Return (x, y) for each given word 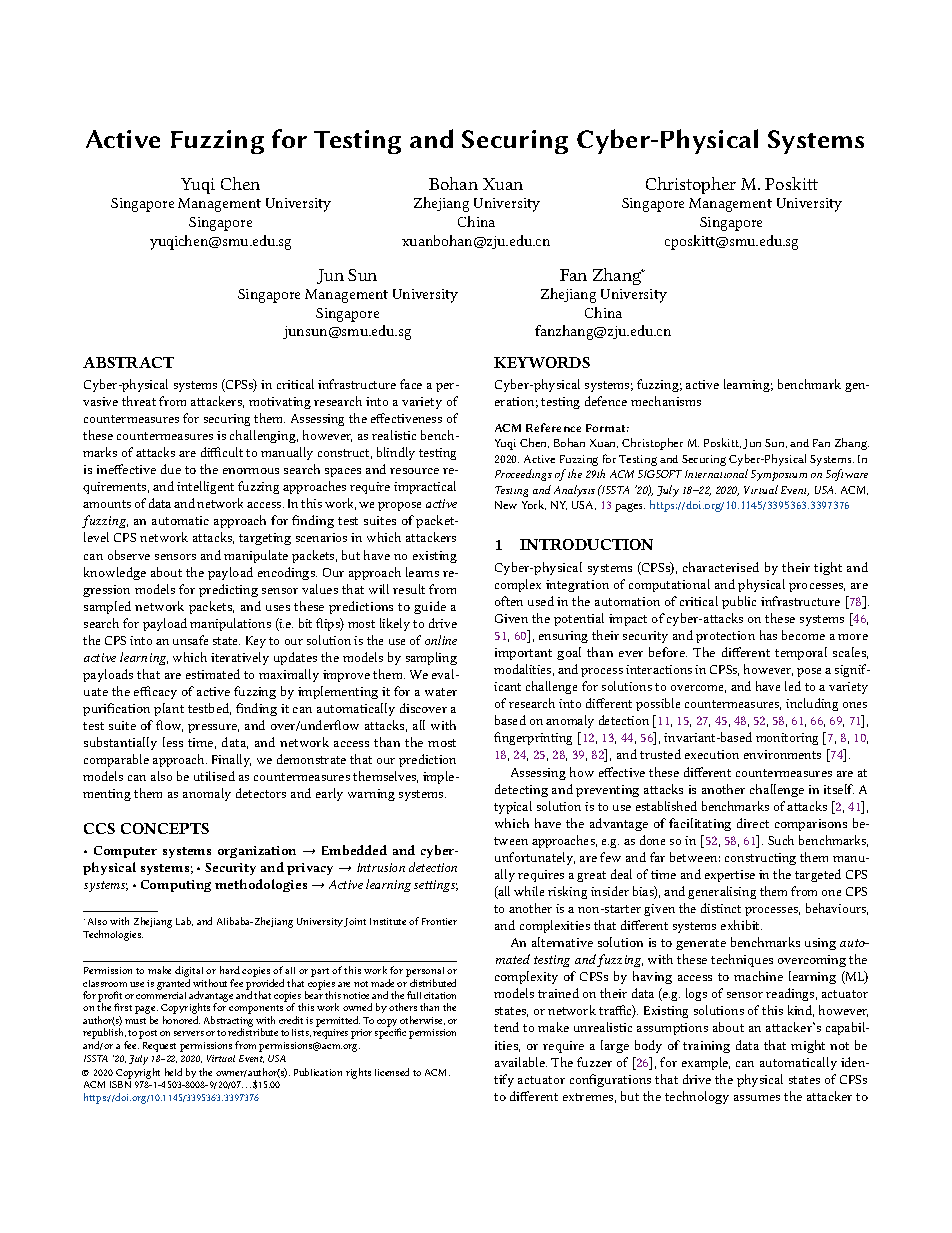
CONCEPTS (165, 828)
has (768, 635)
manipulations (230, 624)
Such (781, 840)
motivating (280, 403)
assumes (757, 1098)
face (411, 384)
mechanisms (666, 401)
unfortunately (535, 858)
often (509, 601)
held (173, 1072)
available (521, 1062)
